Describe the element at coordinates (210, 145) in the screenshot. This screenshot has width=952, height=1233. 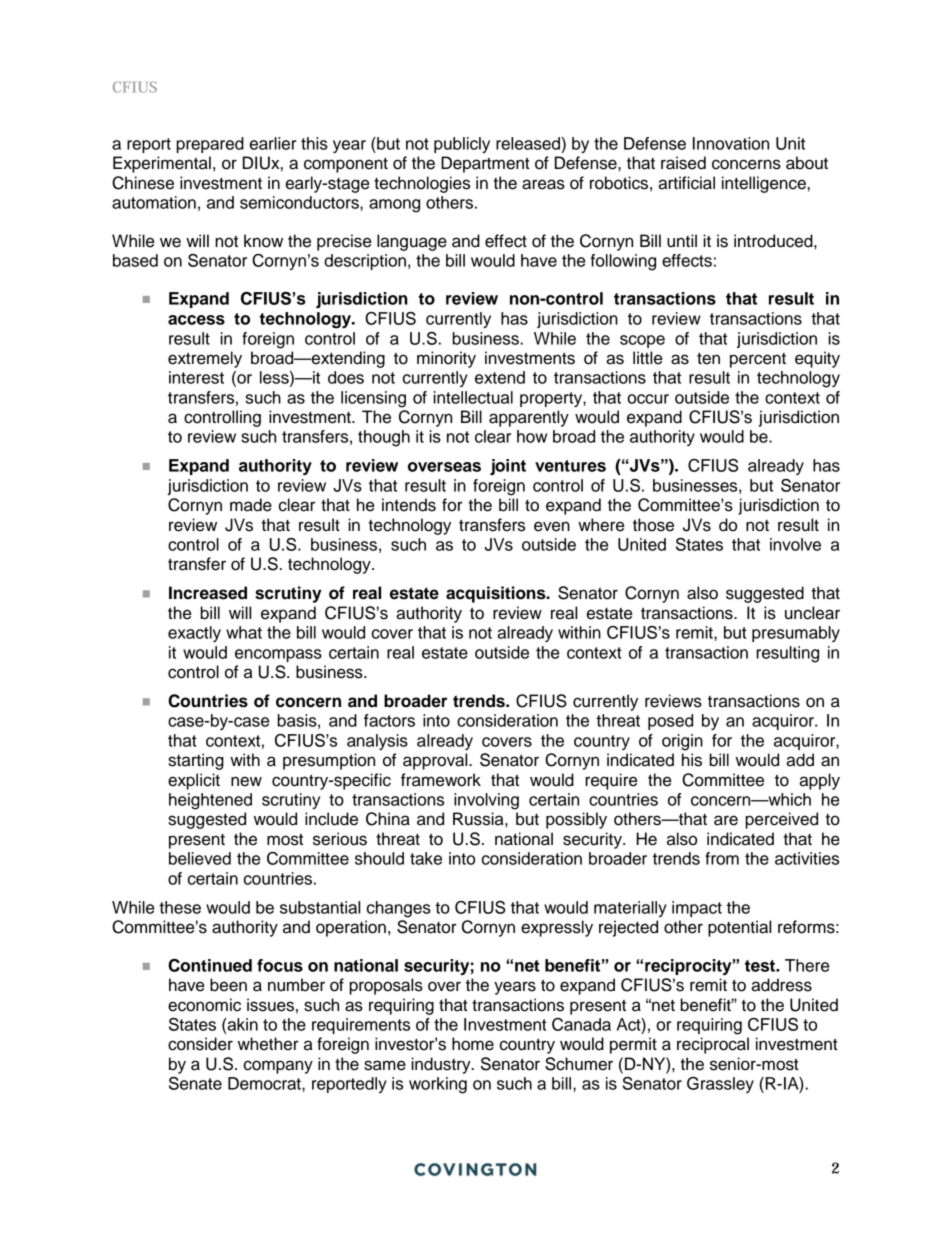
I see `prepared` at that location.
